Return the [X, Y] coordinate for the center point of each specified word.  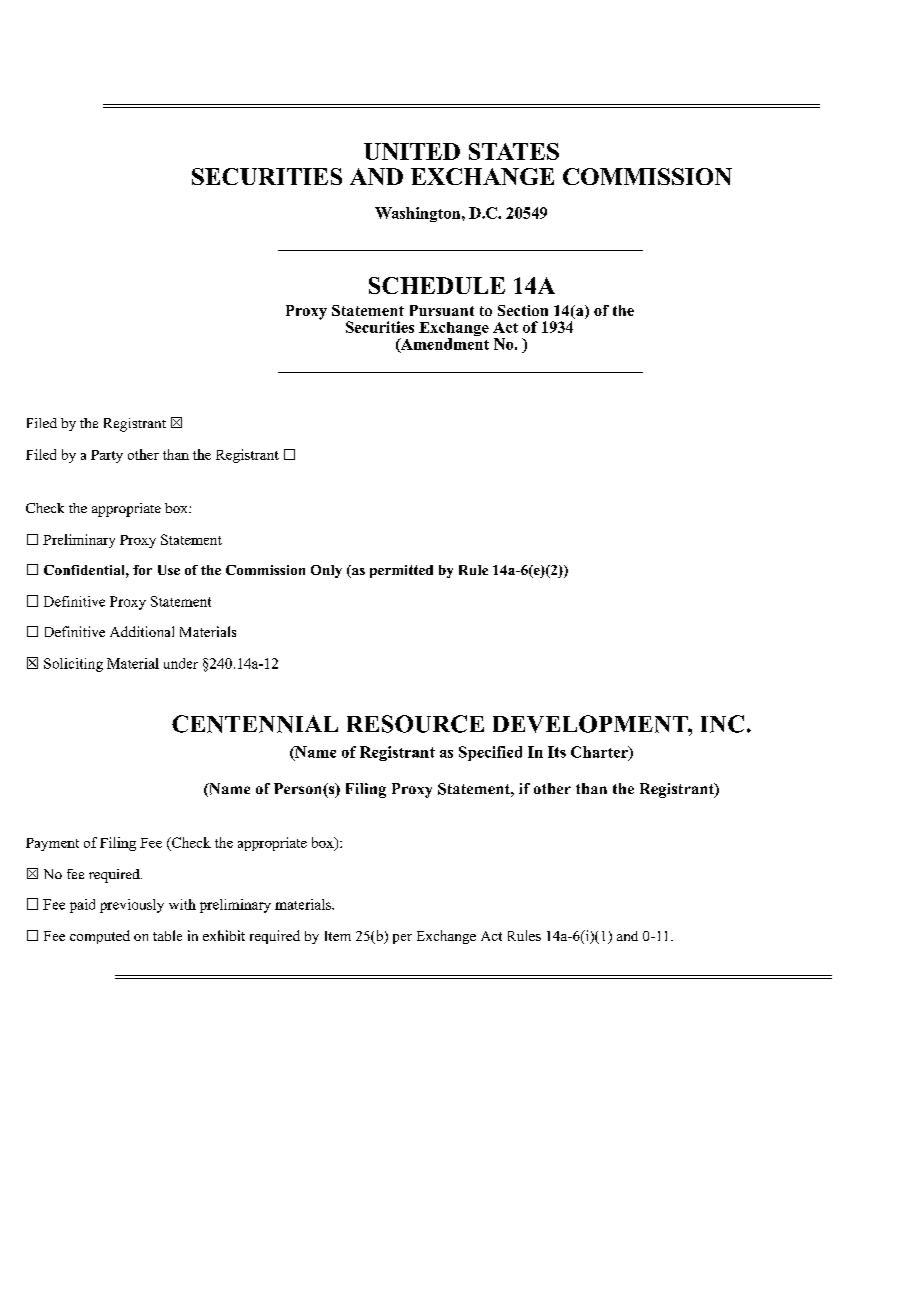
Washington [419, 214]
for [142, 570]
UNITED [412, 151]
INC [722, 724]
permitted [401, 571]
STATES [514, 151]
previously [132, 906]
